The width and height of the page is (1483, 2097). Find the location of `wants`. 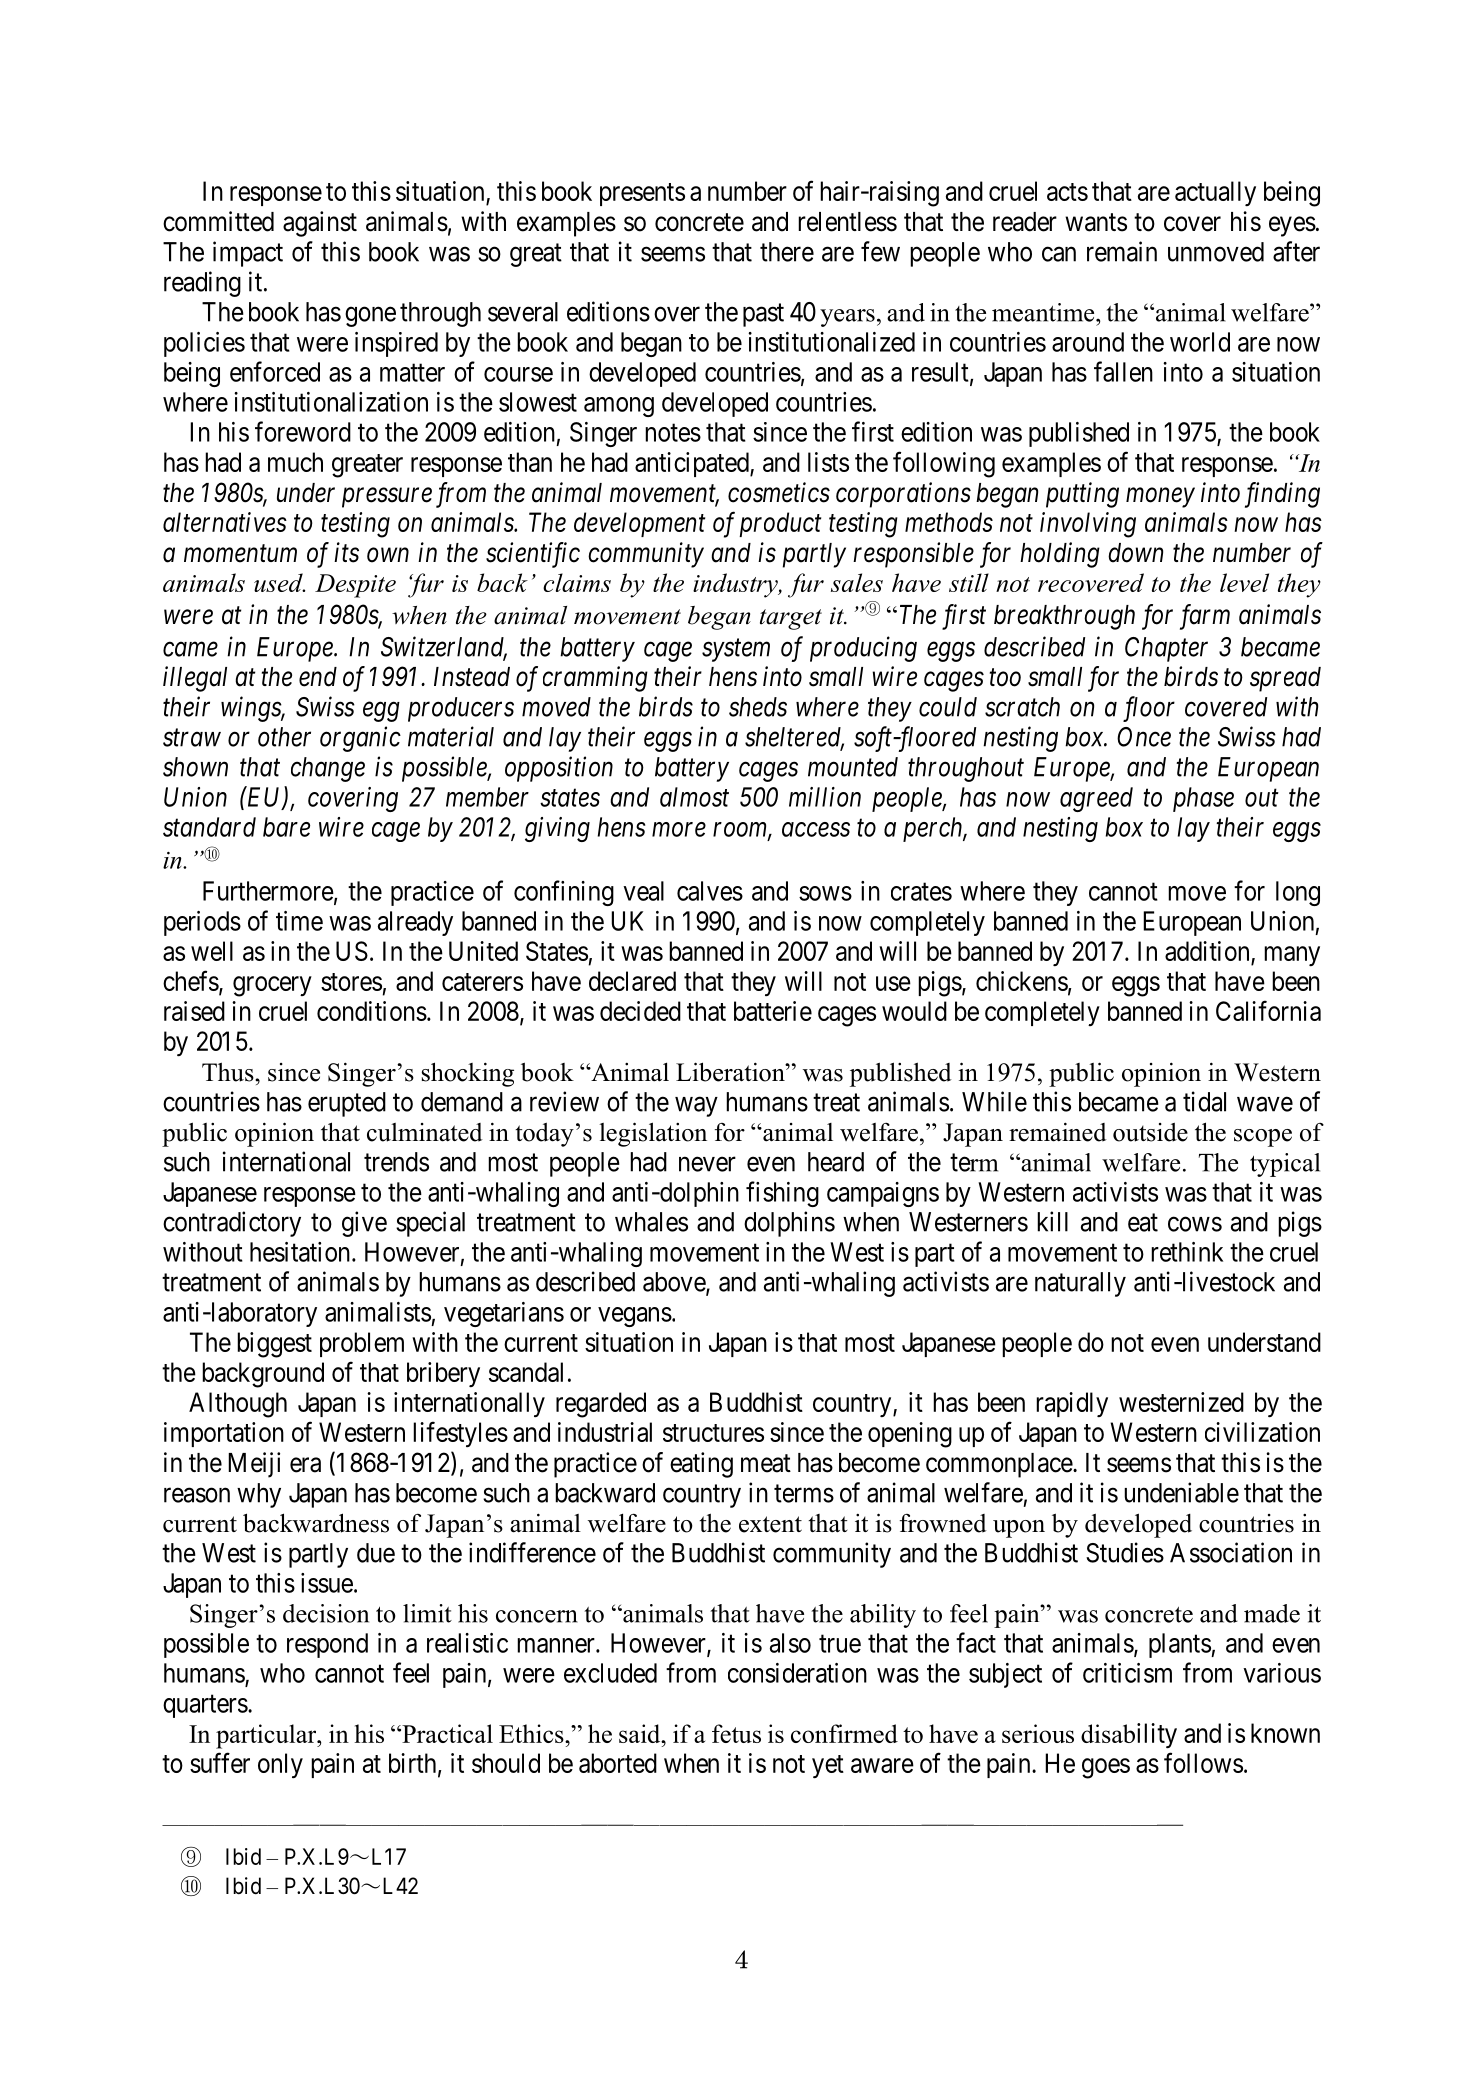

wants is located at coordinates (1096, 222).
